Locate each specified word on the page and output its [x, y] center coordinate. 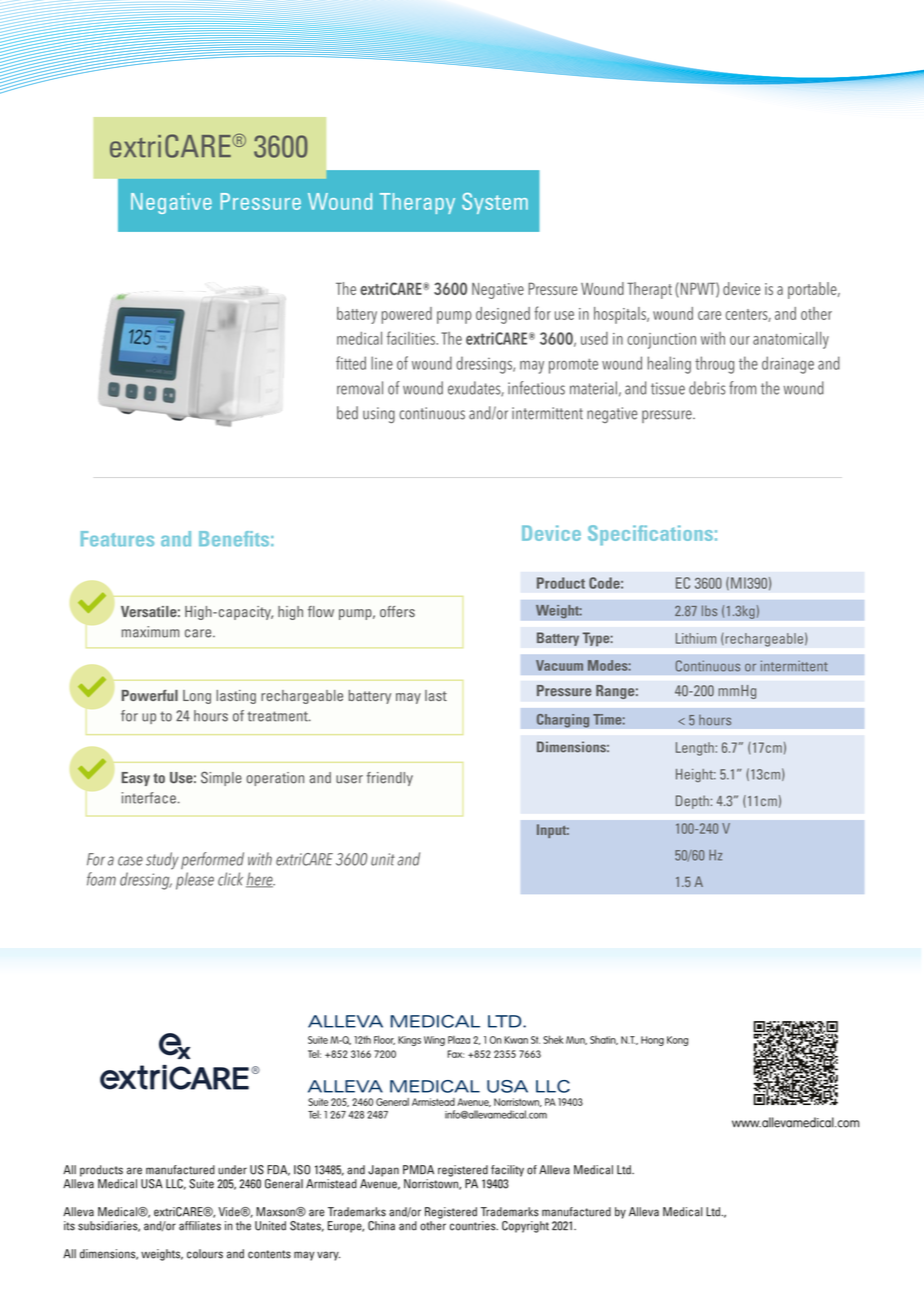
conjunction [661, 341]
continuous [432, 413]
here [260, 880]
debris [707, 388]
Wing [434, 1041]
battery [357, 315]
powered [407, 315]
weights [162, 1255]
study [162, 861]
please [195, 881]
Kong [677, 1041]
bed [347, 413]
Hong [652, 1041]
